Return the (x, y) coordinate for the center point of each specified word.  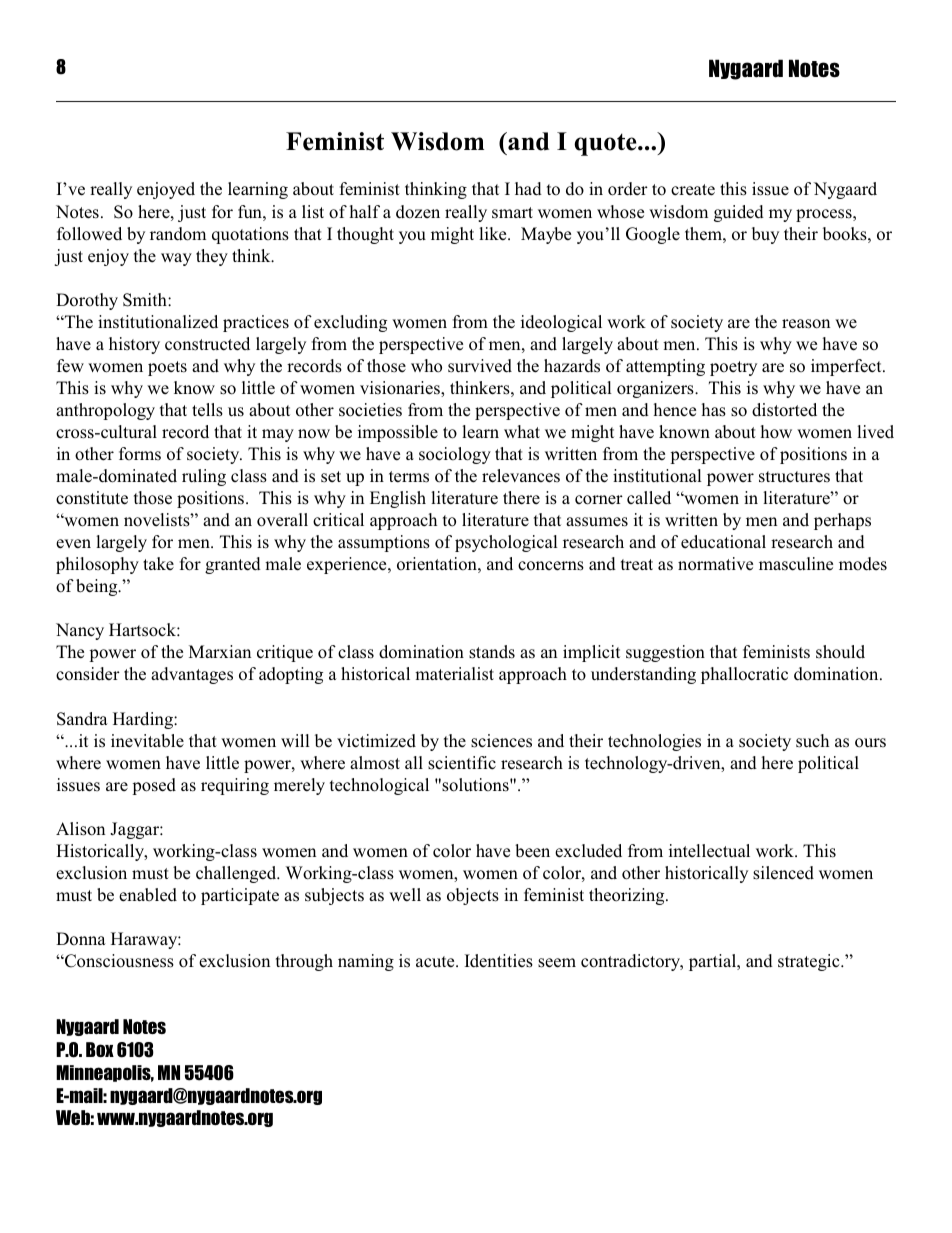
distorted (784, 410)
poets (167, 368)
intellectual (709, 851)
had (528, 189)
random (178, 234)
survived (480, 366)
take (158, 563)
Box (100, 1049)
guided (739, 213)
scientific (462, 763)
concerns (551, 566)
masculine (796, 564)
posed (154, 786)
